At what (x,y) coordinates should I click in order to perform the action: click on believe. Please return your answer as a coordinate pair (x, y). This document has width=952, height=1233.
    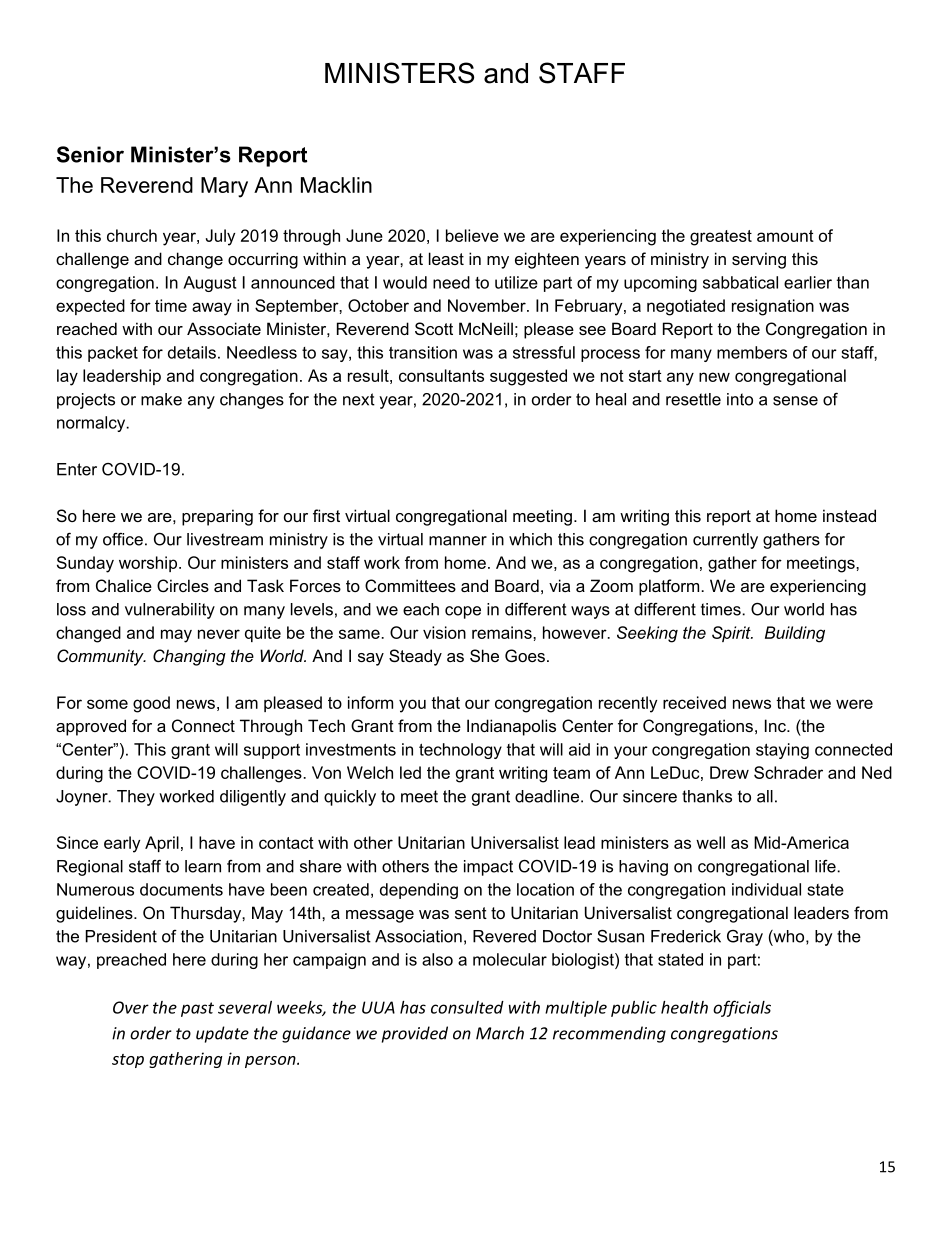
    Looking at the image, I should click on (472, 235).
